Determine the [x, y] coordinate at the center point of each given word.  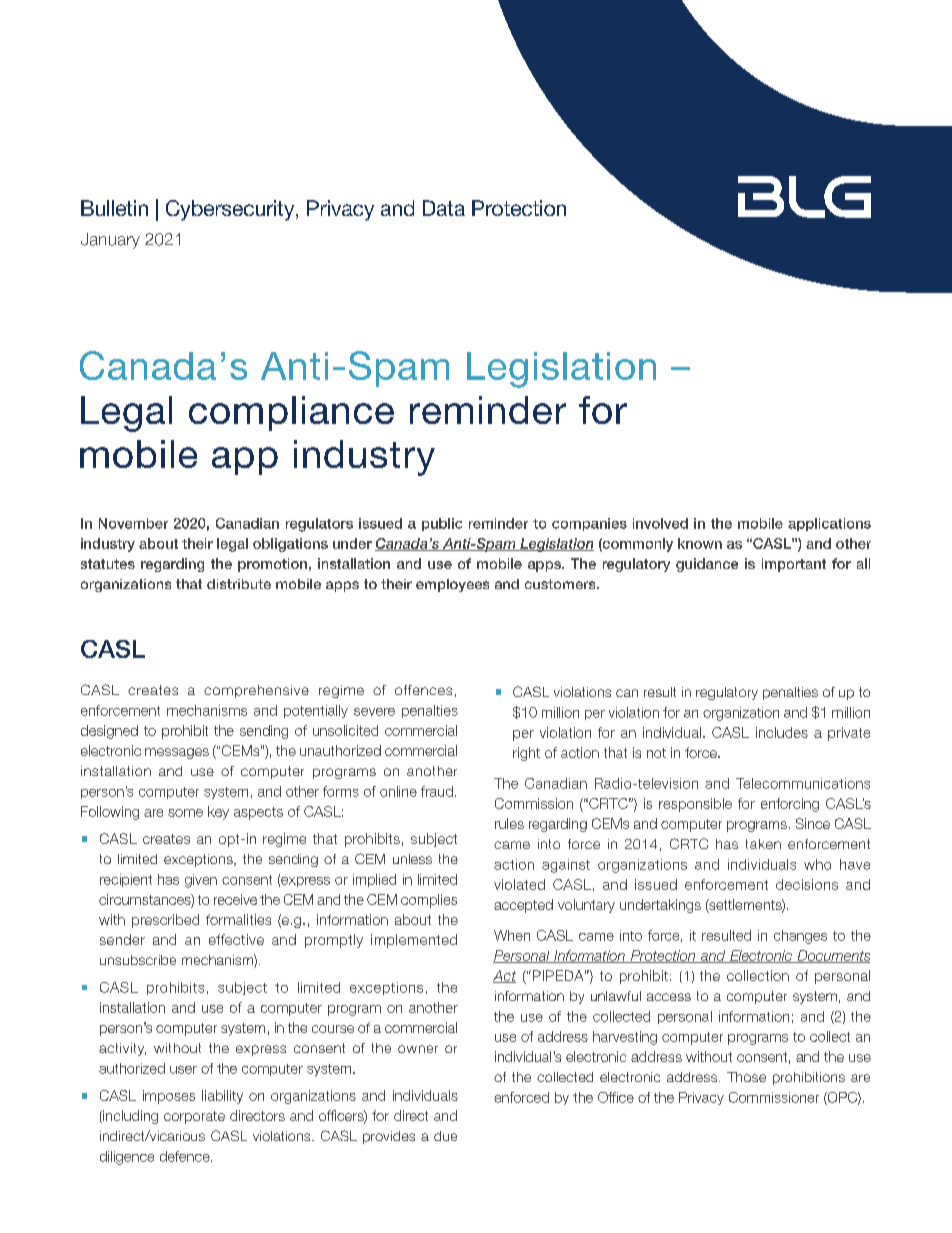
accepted [523, 906]
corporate [194, 1117]
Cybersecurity [231, 210]
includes [782, 732]
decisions [807, 884]
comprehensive [256, 691]
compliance [291, 413]
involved [660, 523]
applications [829, 524]
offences [423, 690]
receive [235, 899]
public [442, 524]
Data [444, 208]
